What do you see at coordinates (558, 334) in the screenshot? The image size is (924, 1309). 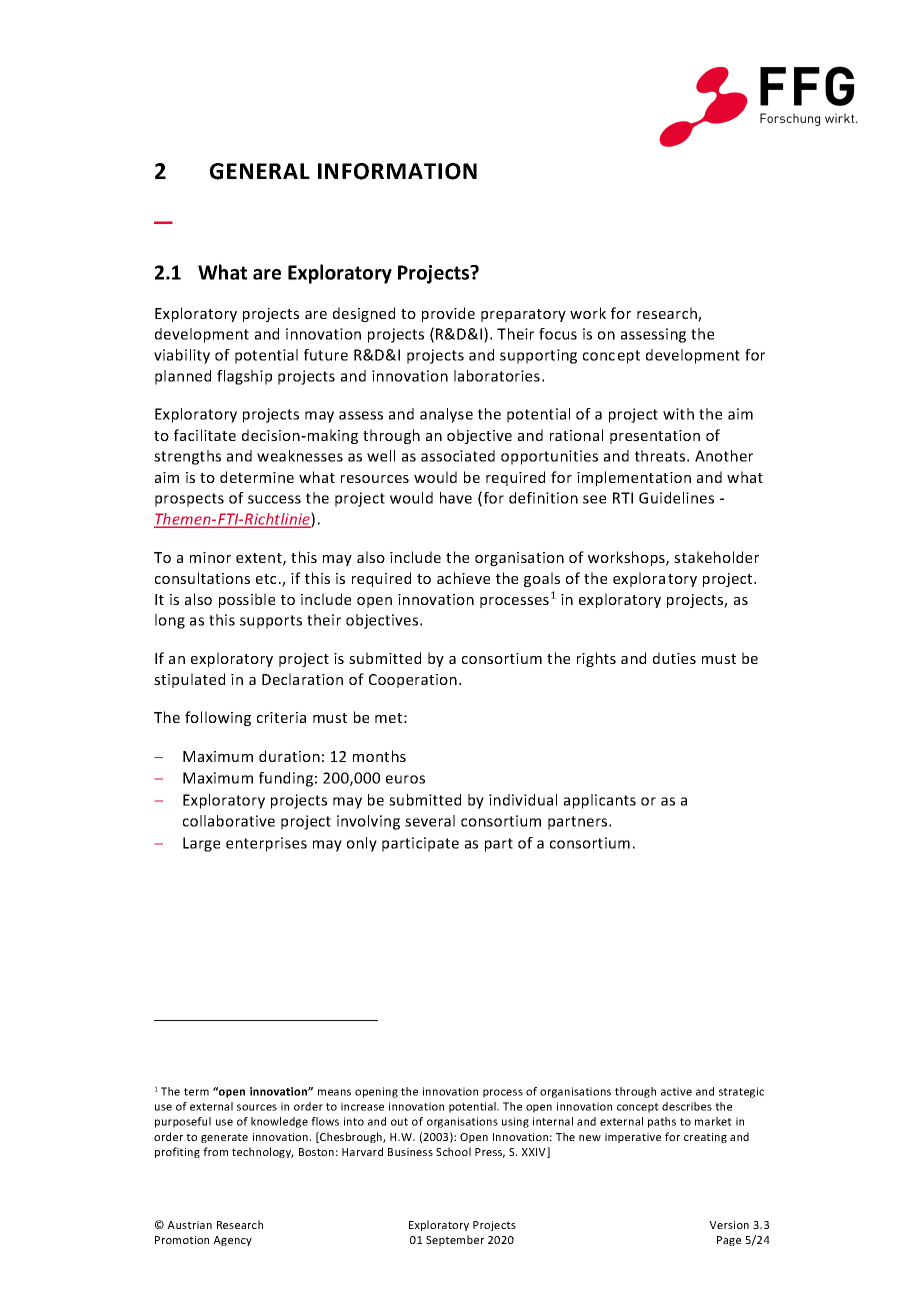 I see `focus` at bounding box center [558, 334].
